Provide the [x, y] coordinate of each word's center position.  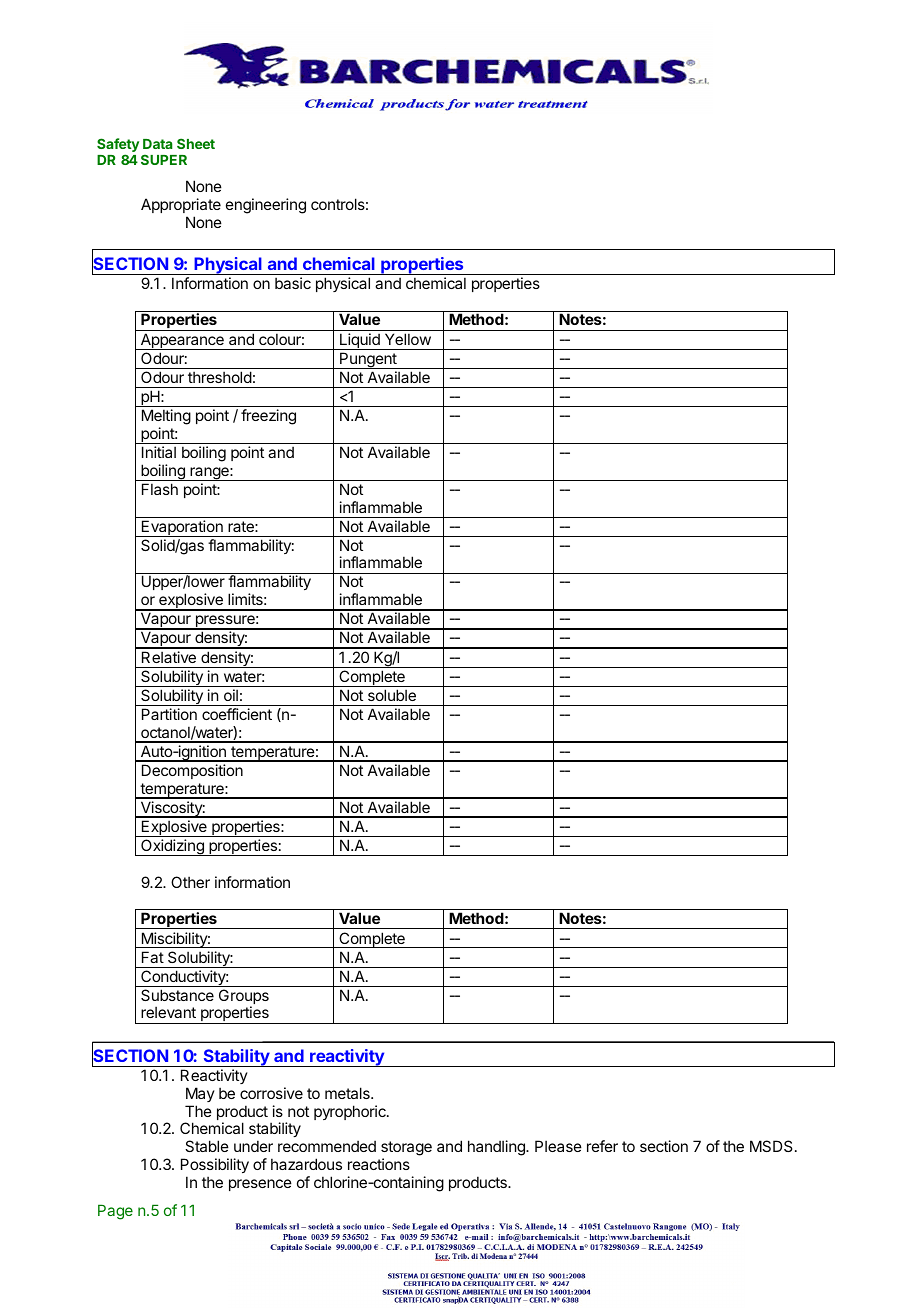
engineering [266, 206]
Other [190, 882]
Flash [160, 489]
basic [293, 283]
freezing [268, 417]
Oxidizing [172, 847]
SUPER [164, 159]
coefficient [237, 714]
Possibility [215, 1167]
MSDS [771, 1146]
